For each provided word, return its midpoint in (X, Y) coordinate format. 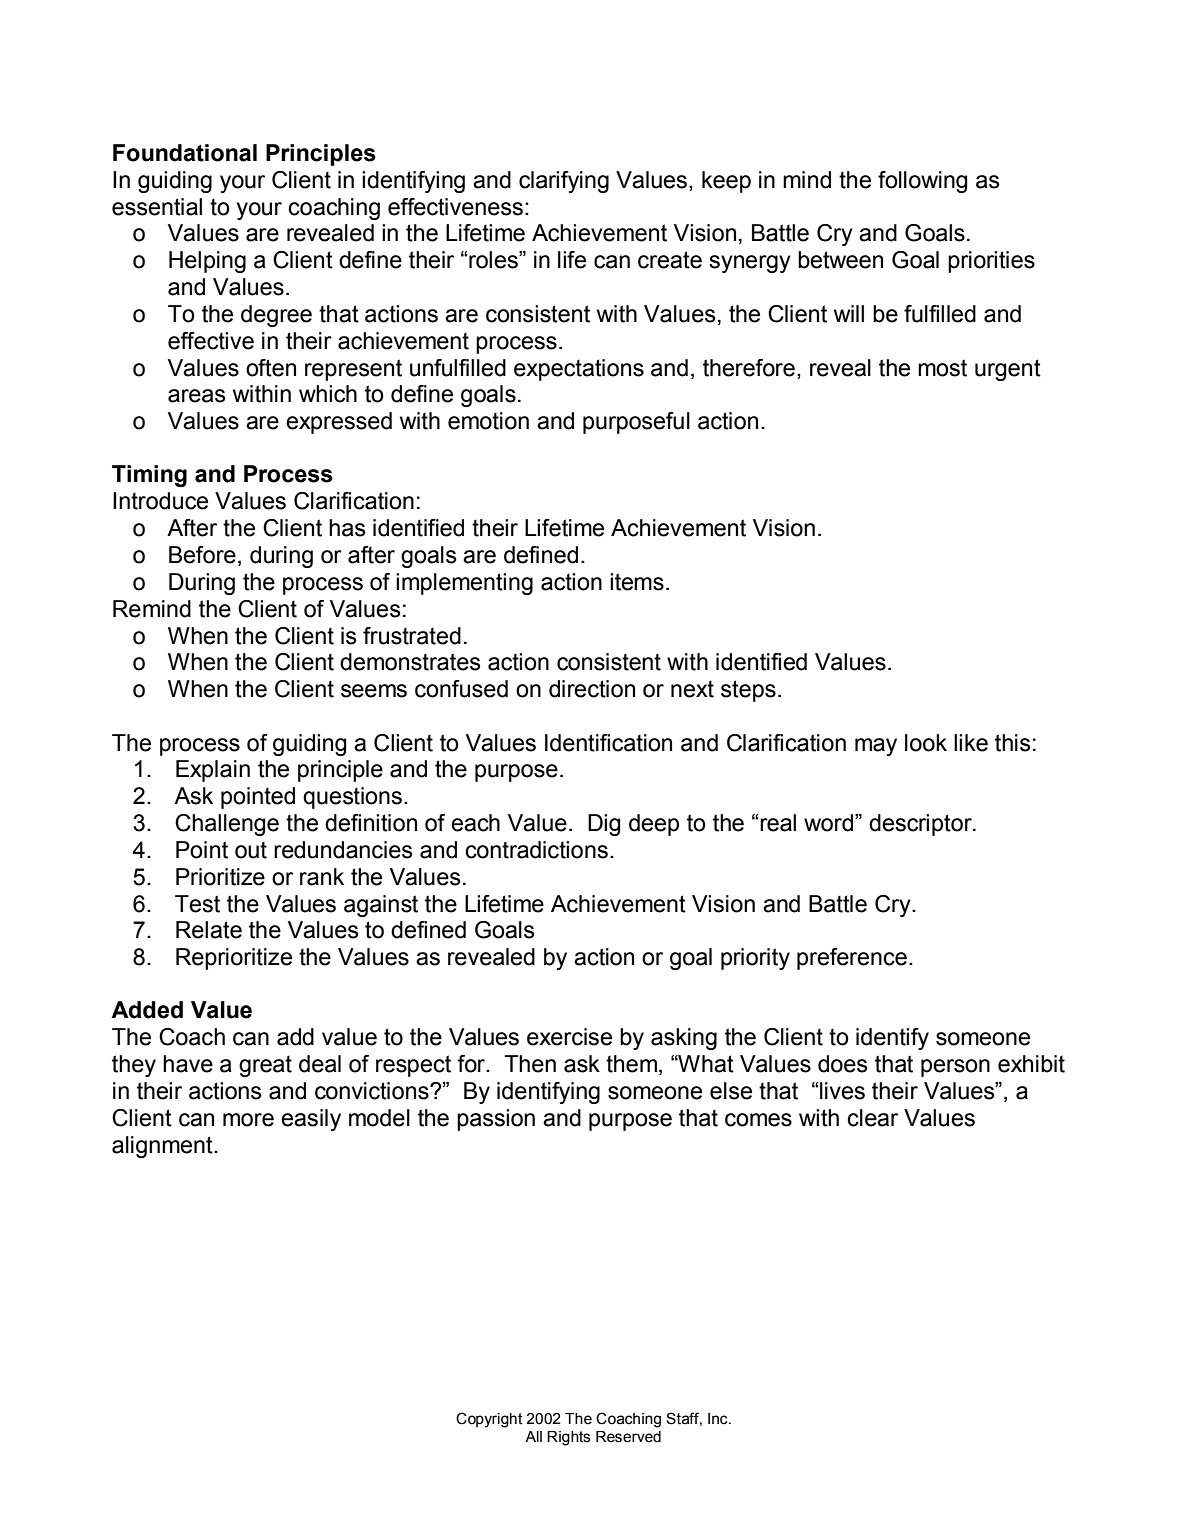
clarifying (564, 182)
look (926, 743)
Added (147, 1010)
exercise (569, 1037)
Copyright (489, 1420)
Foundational (185, 153)
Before (202, 555)
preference (852, 959)
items (637, 582)
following (922, 182)
